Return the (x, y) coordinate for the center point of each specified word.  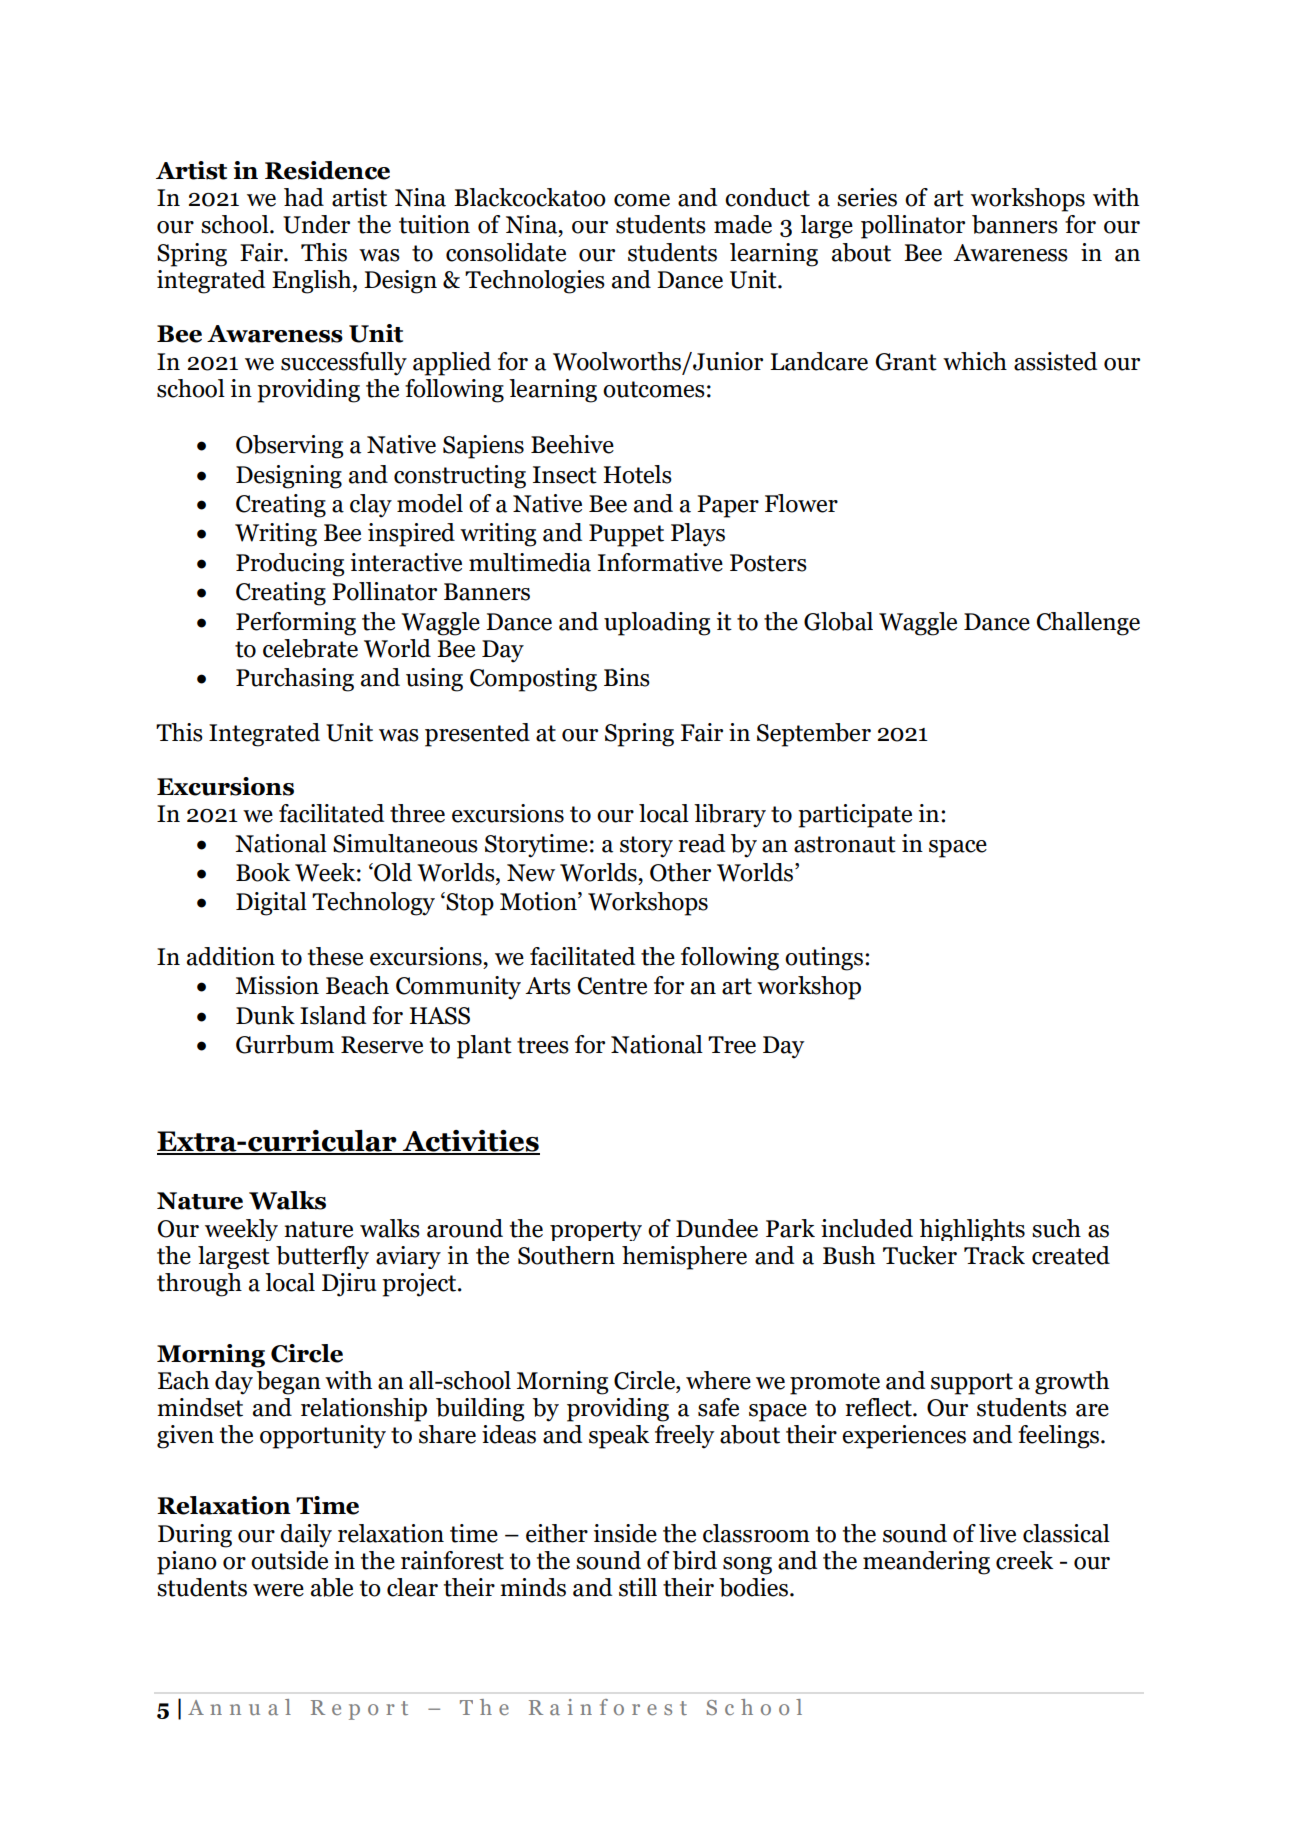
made (743, 224)
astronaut (845, 844)
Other (680, 872)
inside (625, 1533)
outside (289, 1560)
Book (263, 872)
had (304, 197)
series (867, 197)
